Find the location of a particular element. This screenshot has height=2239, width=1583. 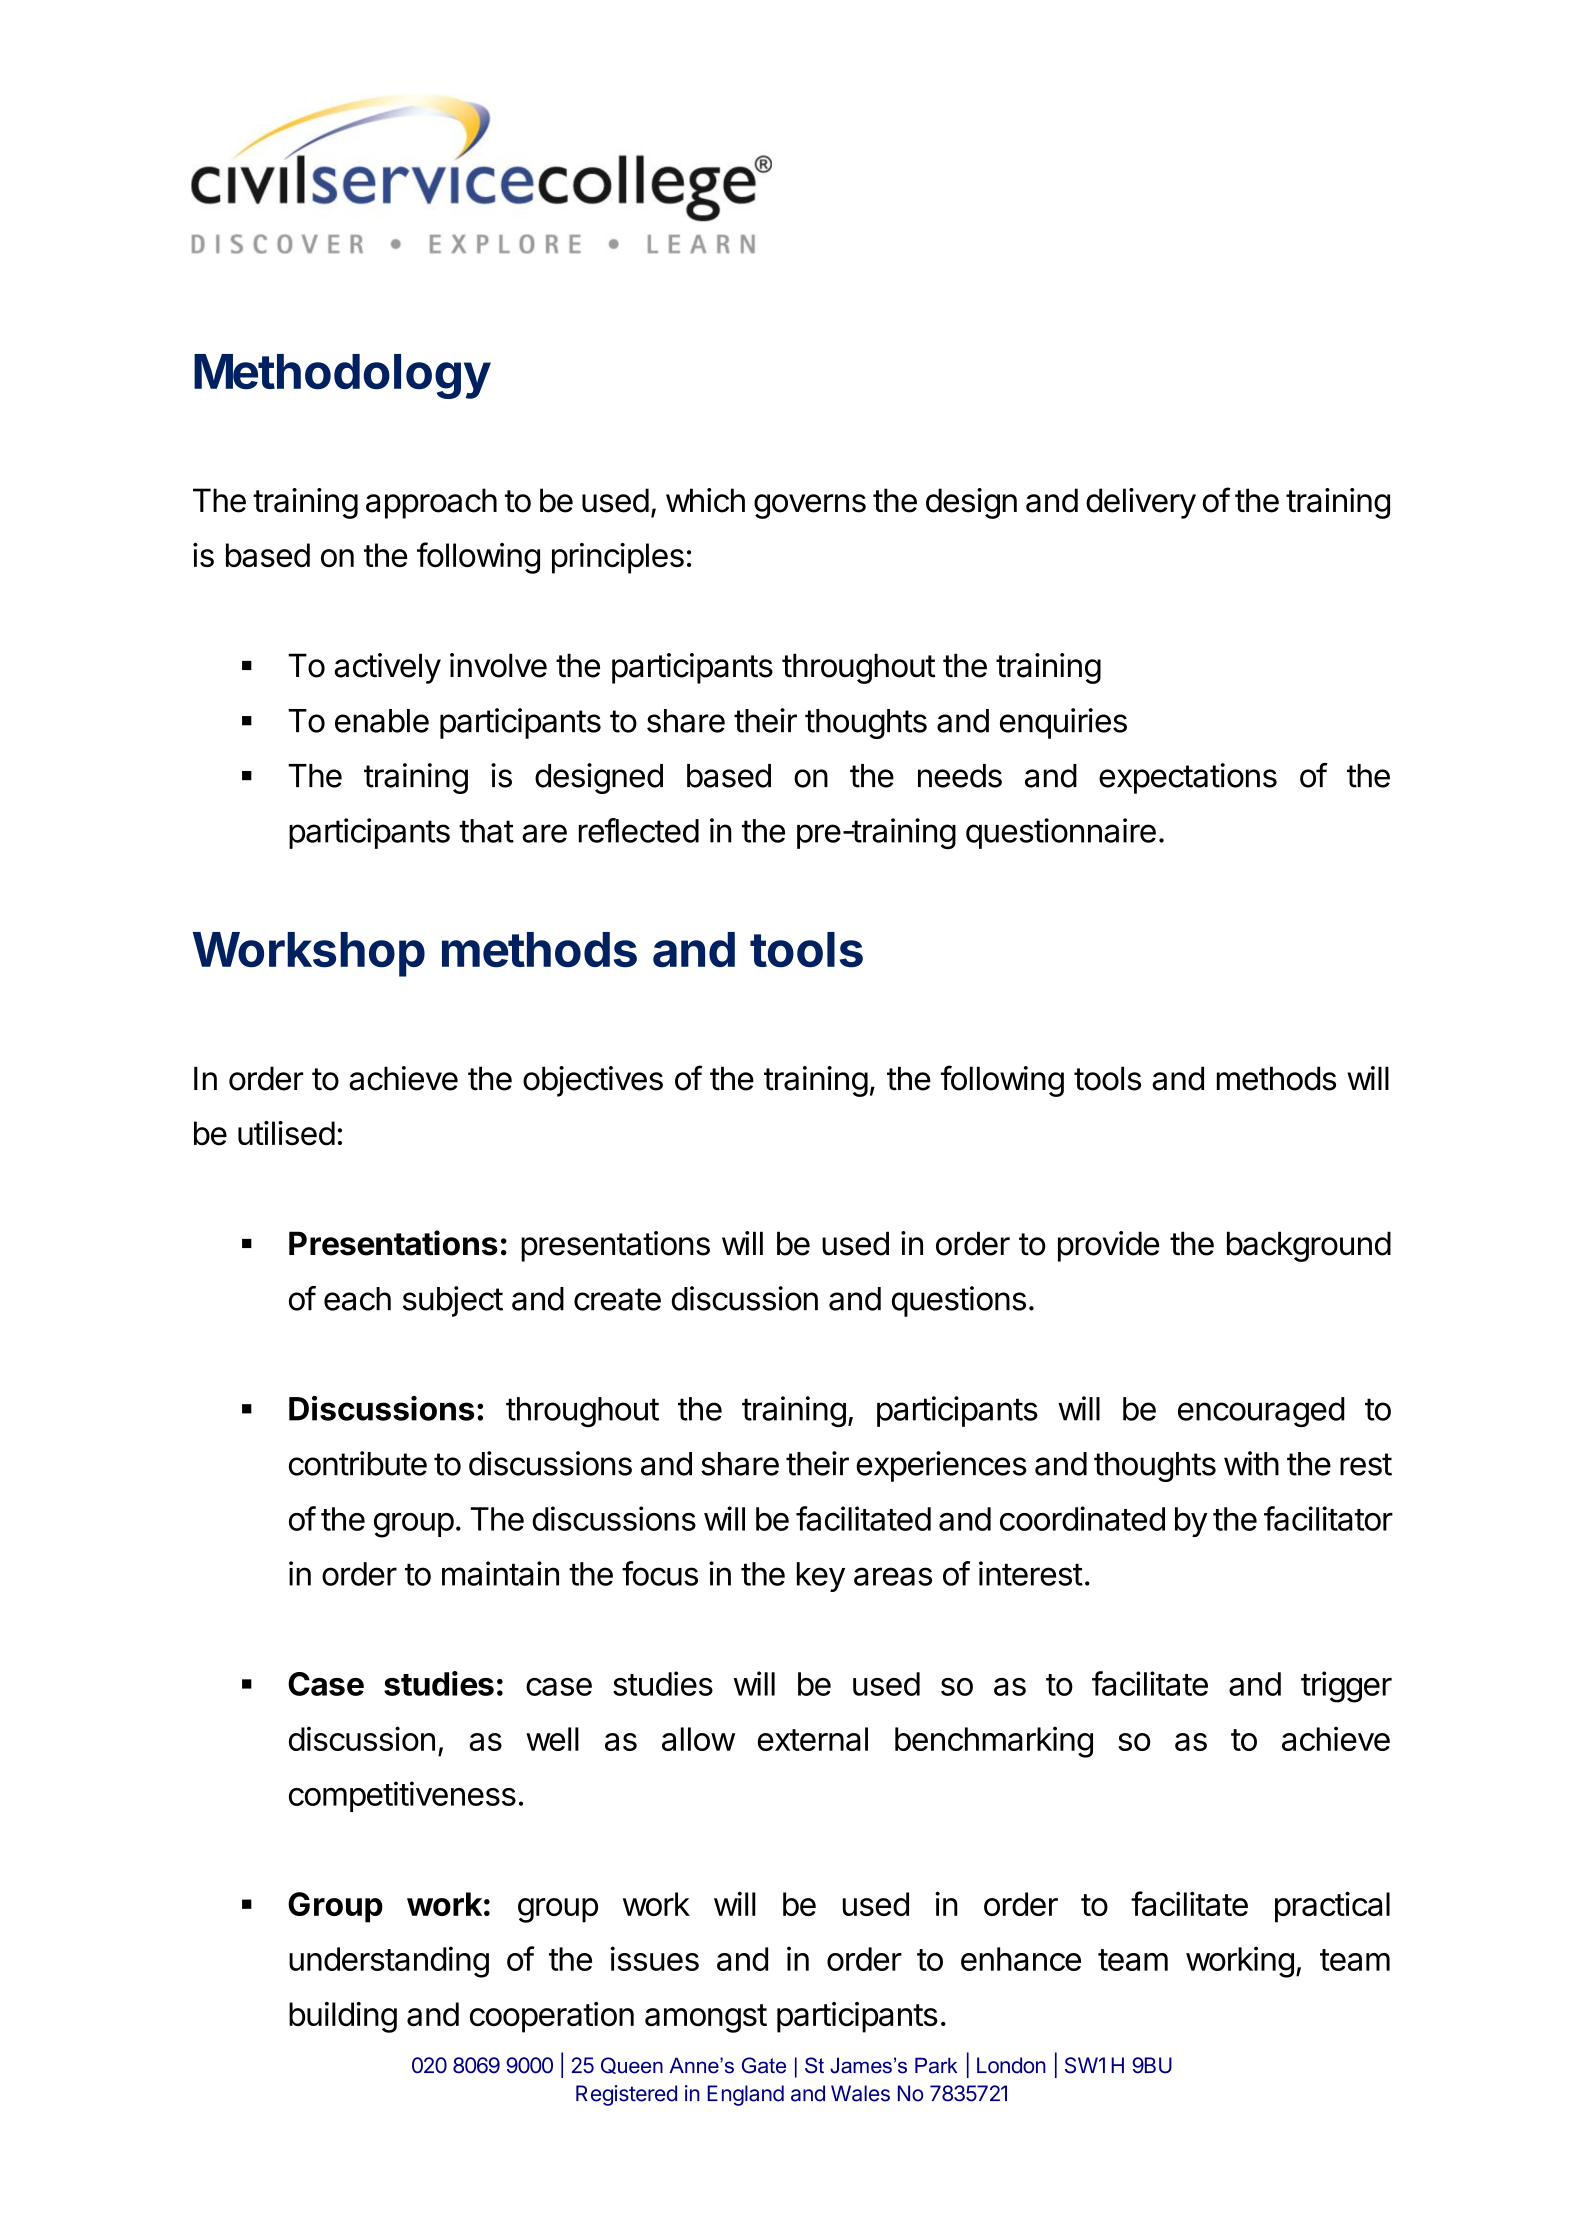

external is located at coordinates (813, 1739).
